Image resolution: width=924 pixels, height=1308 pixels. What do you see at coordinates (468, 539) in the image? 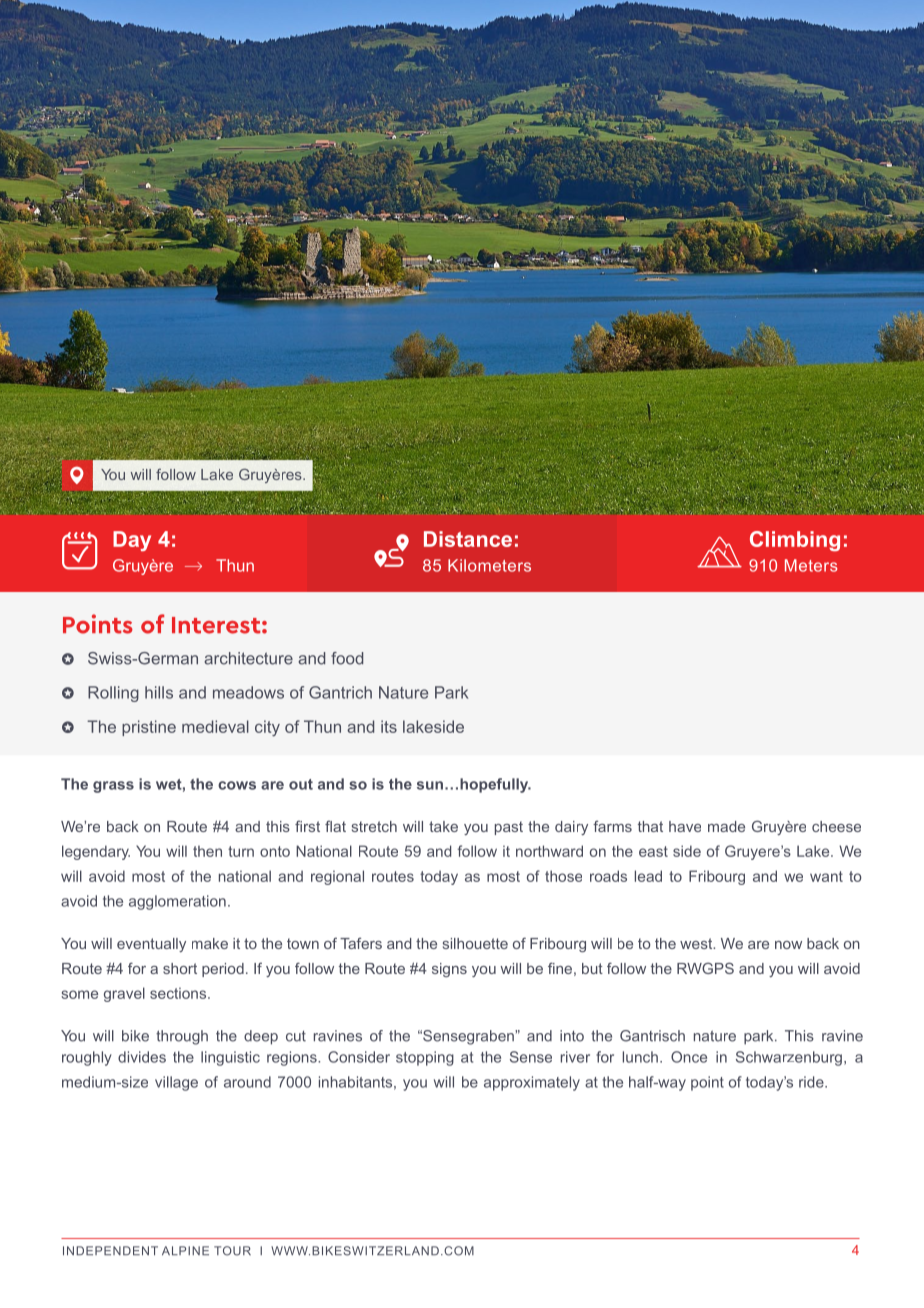
I see `Distance` at bounding box center [468, 539].
